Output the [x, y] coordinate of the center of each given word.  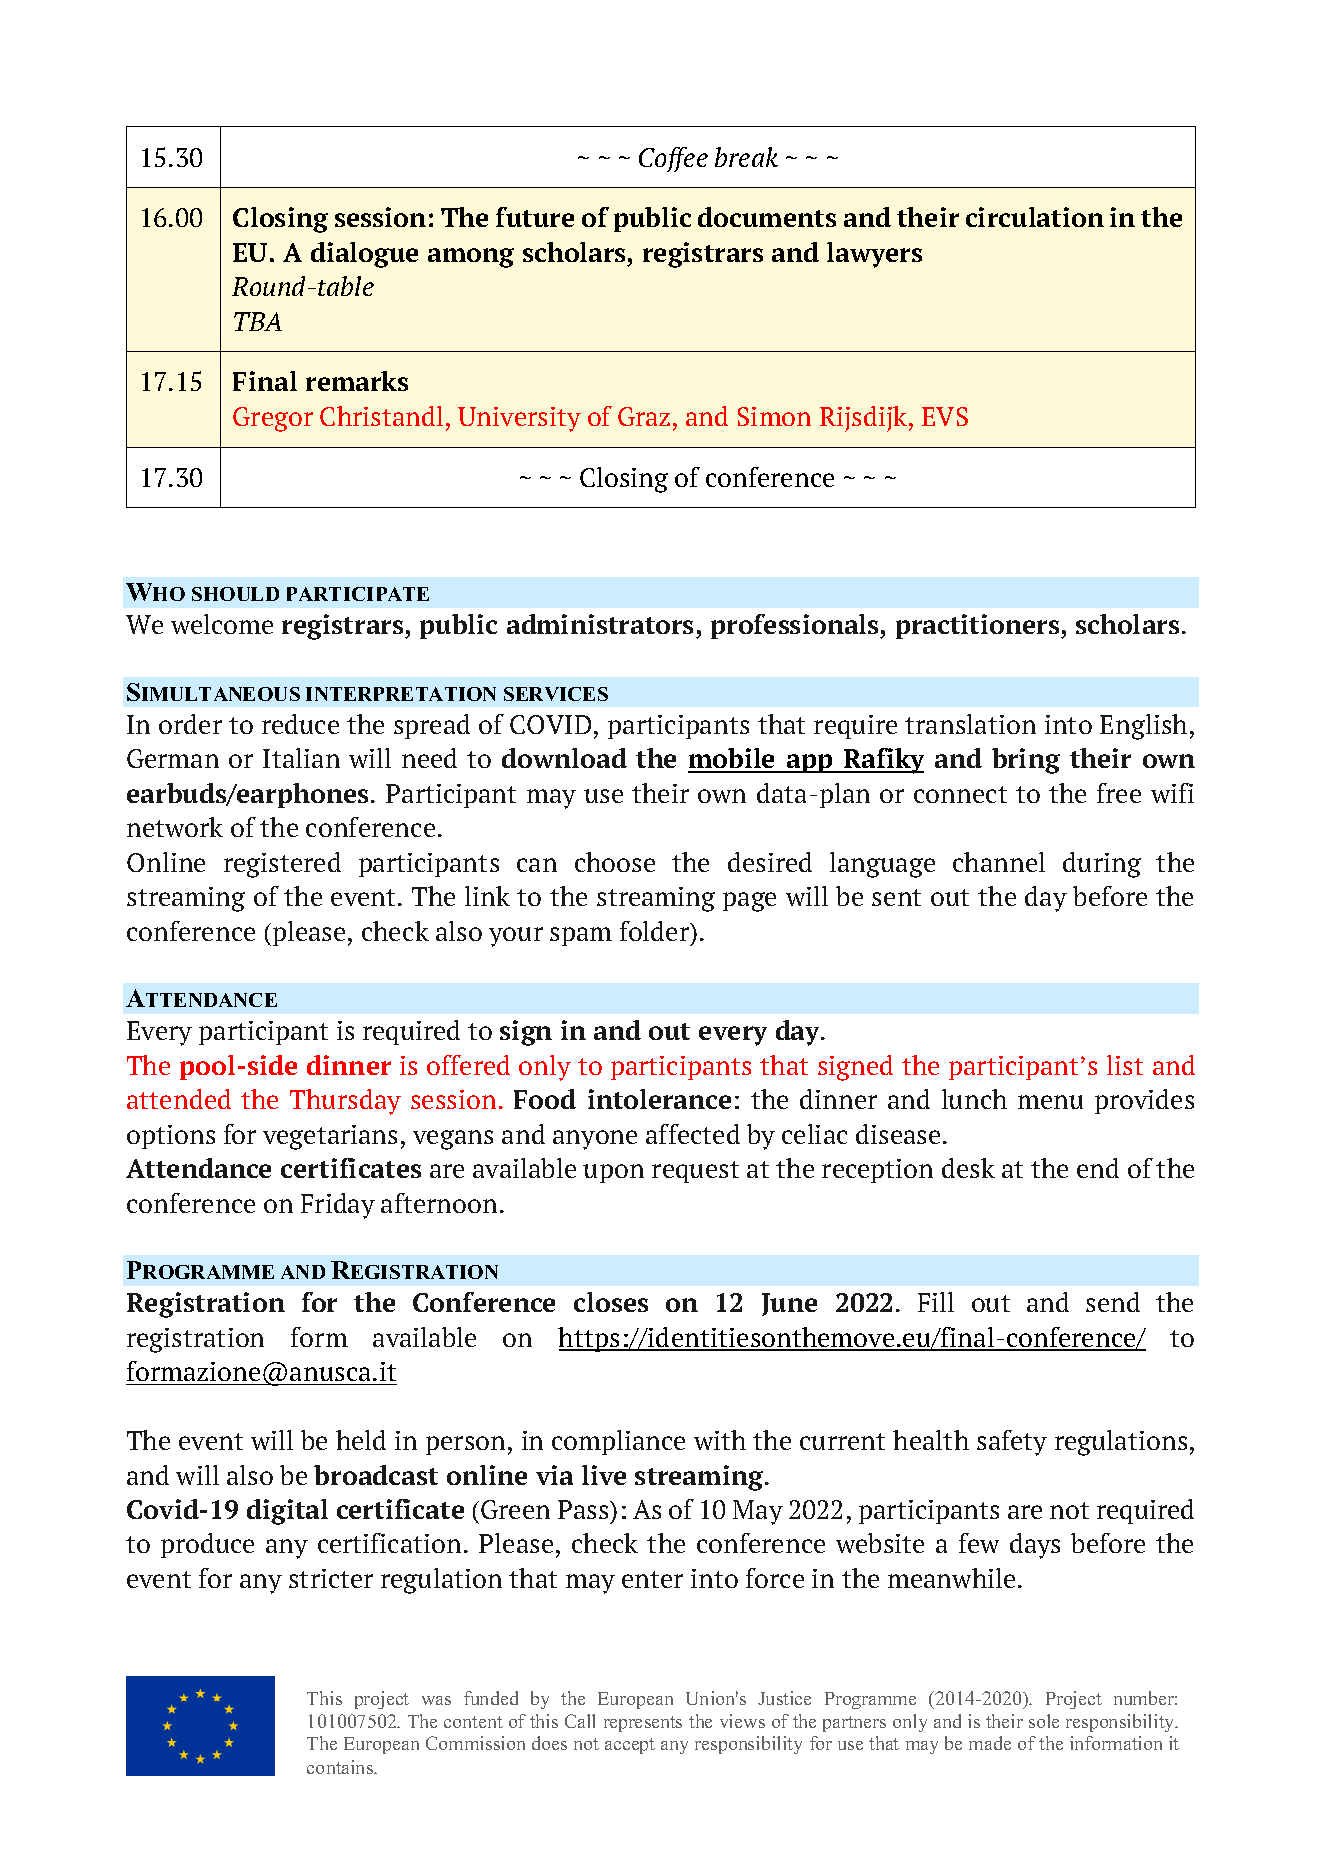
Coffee [673, 159]
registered [282, 865]
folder [656, 931]
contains [341, 1767]
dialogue [364, 255]
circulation [1035, 217]
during [1102, 865]
